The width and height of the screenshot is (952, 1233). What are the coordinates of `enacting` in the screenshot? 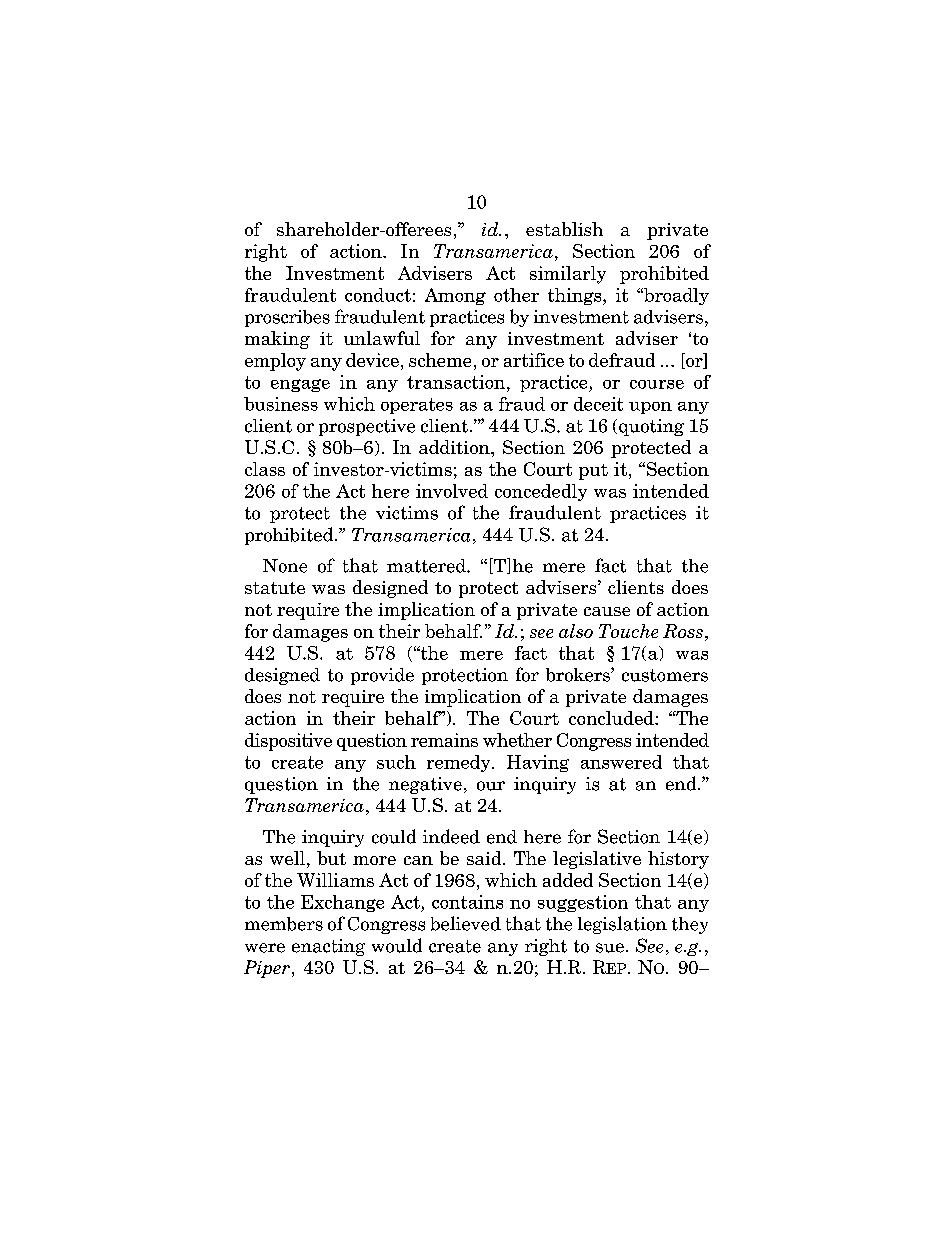 It's located at (328, 947).
